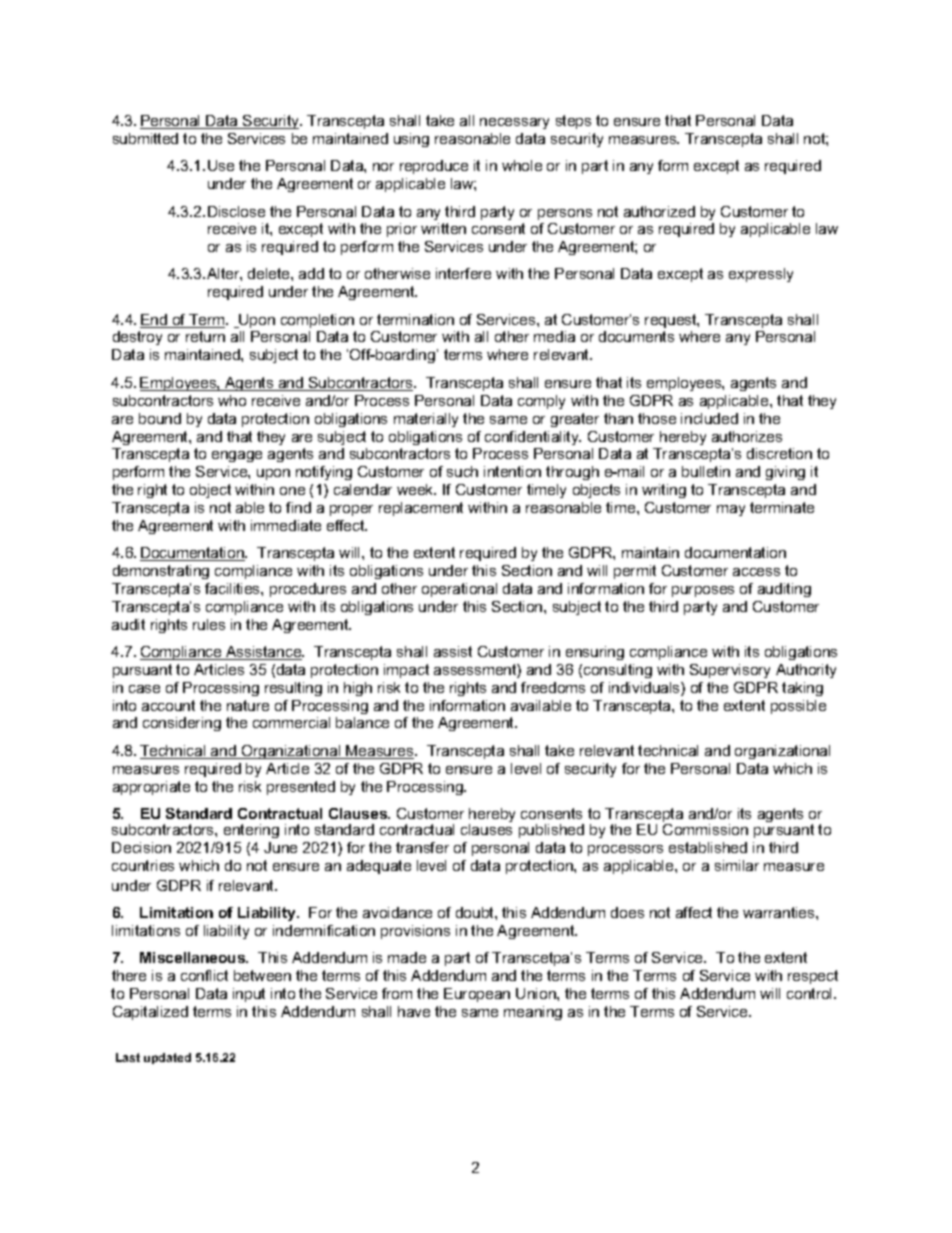  I want to click on European, so click(477, 995).
